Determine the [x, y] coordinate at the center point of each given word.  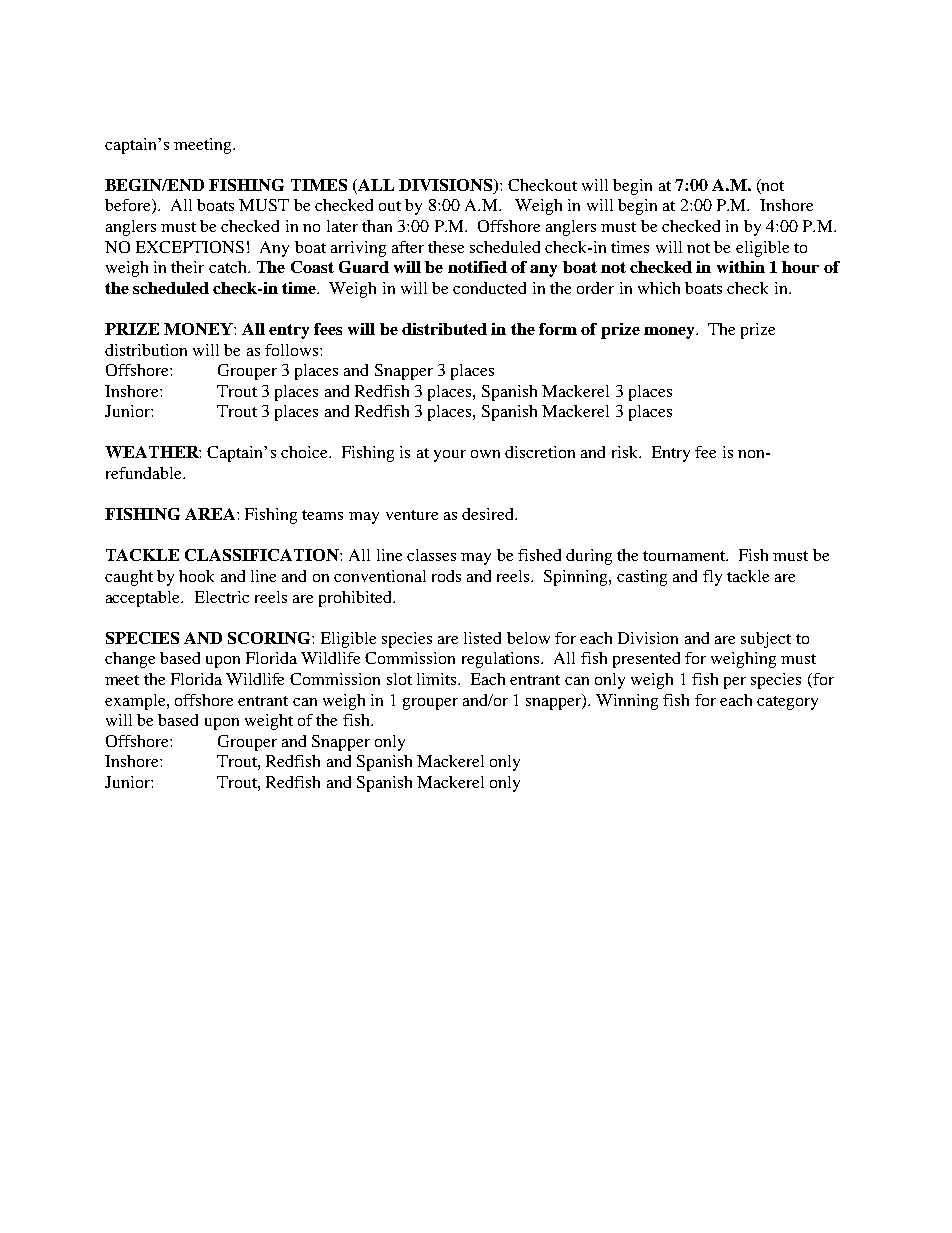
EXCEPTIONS [190, 247]
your [450, 456]
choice [305, 452]
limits [438, 679]
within [741, 267]
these [446, 247]
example [136, 702]
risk [626, 452]
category [787, 703]
